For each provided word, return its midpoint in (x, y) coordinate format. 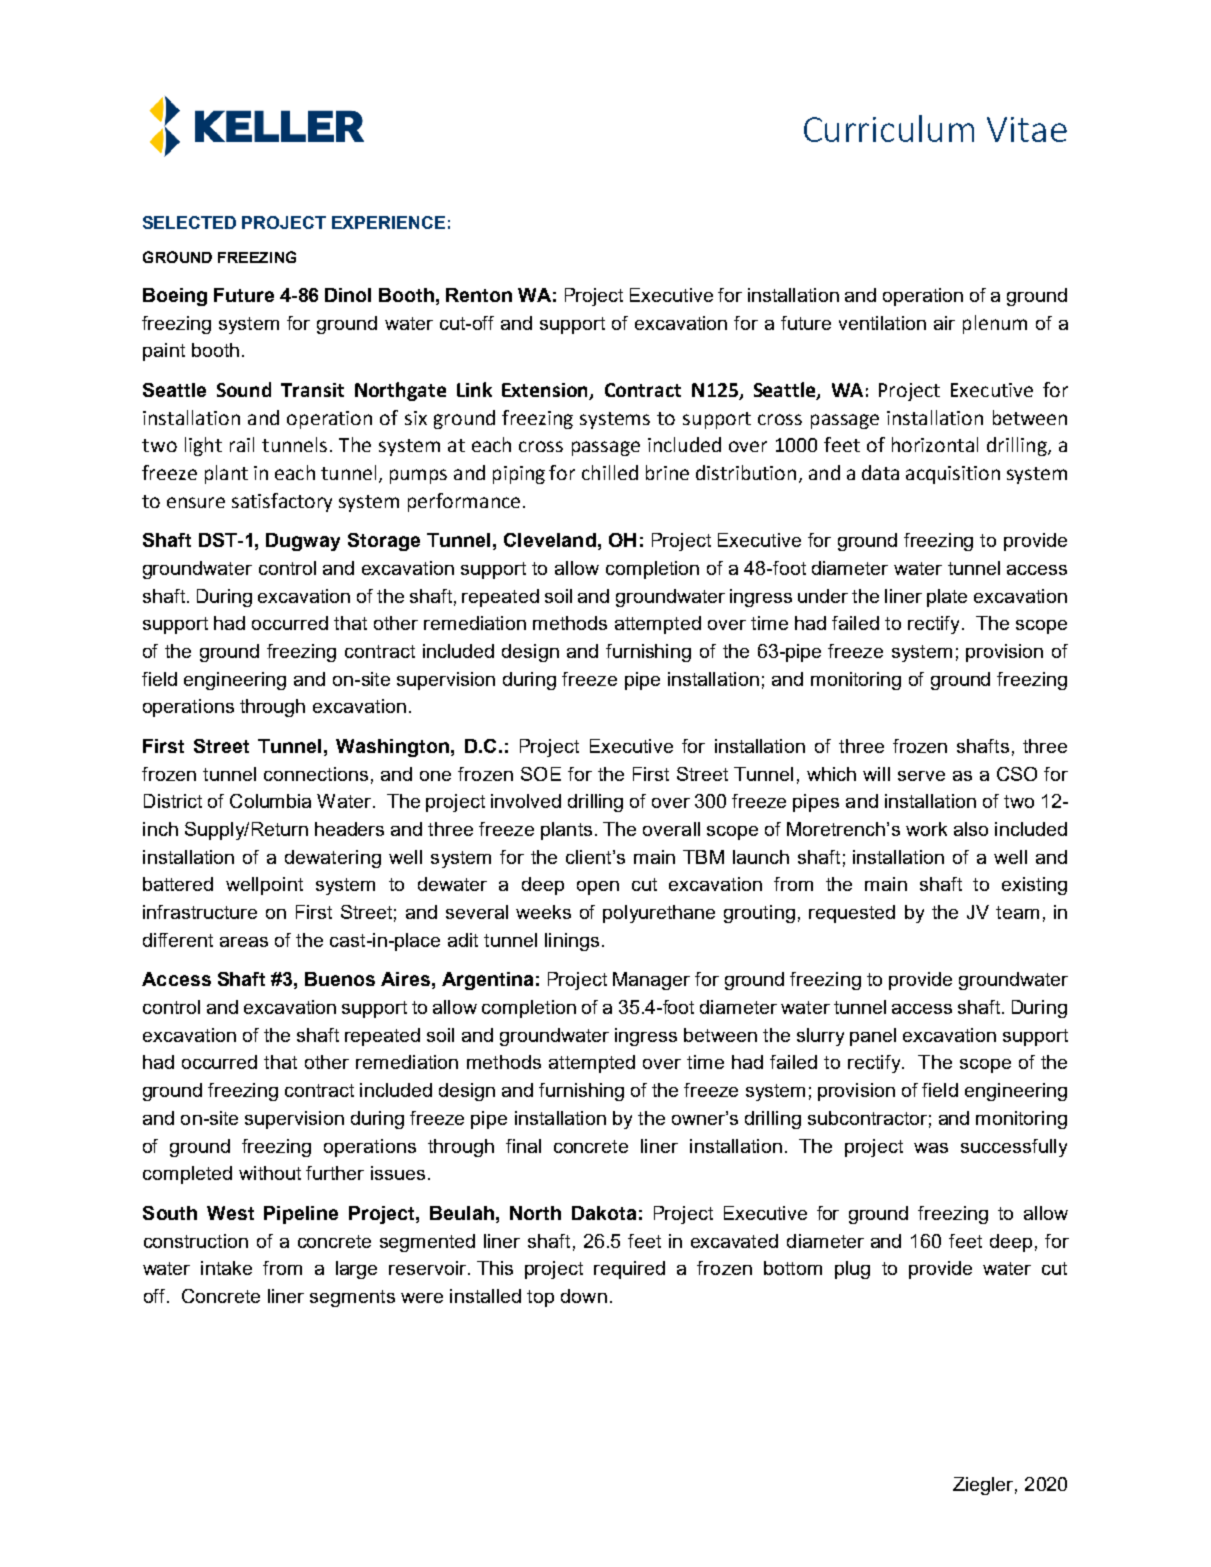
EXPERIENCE (388, 222)
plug (852, 1270)
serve (921, 776)
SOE (541, 774)
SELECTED (189, 222)
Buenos (340, 979)
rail (242, 444)
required (629, 1270)
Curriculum (889, 128)
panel (873, 1037)
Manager (651, 981)
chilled (610, 472)
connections (316, 774)
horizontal (935, 444)
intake (226, 1268)
